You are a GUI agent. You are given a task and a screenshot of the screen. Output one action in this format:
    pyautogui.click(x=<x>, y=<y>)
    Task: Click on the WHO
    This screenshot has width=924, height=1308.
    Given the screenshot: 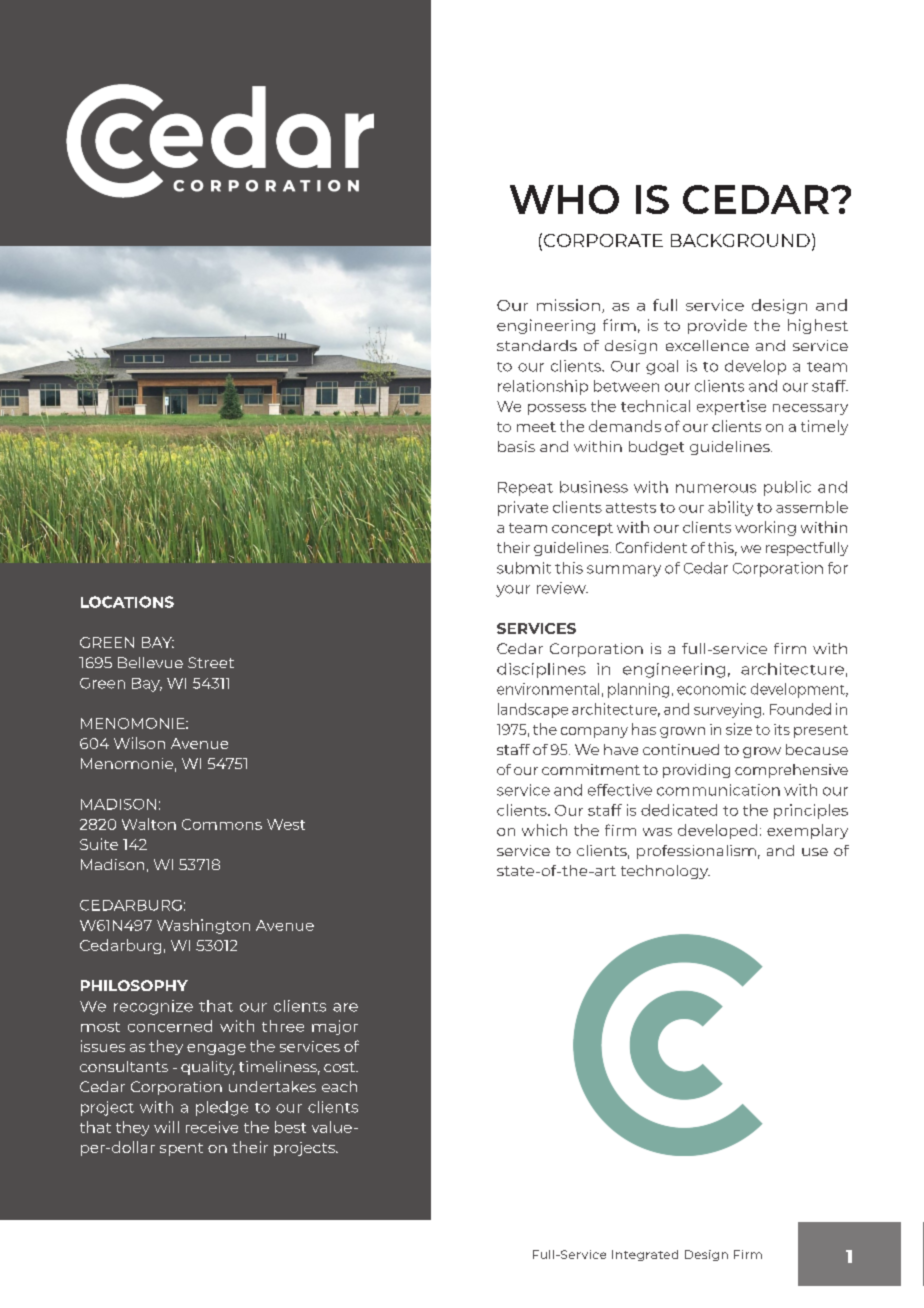 What is the action you would take?
    pyautogui.click(x=564, y=199)
